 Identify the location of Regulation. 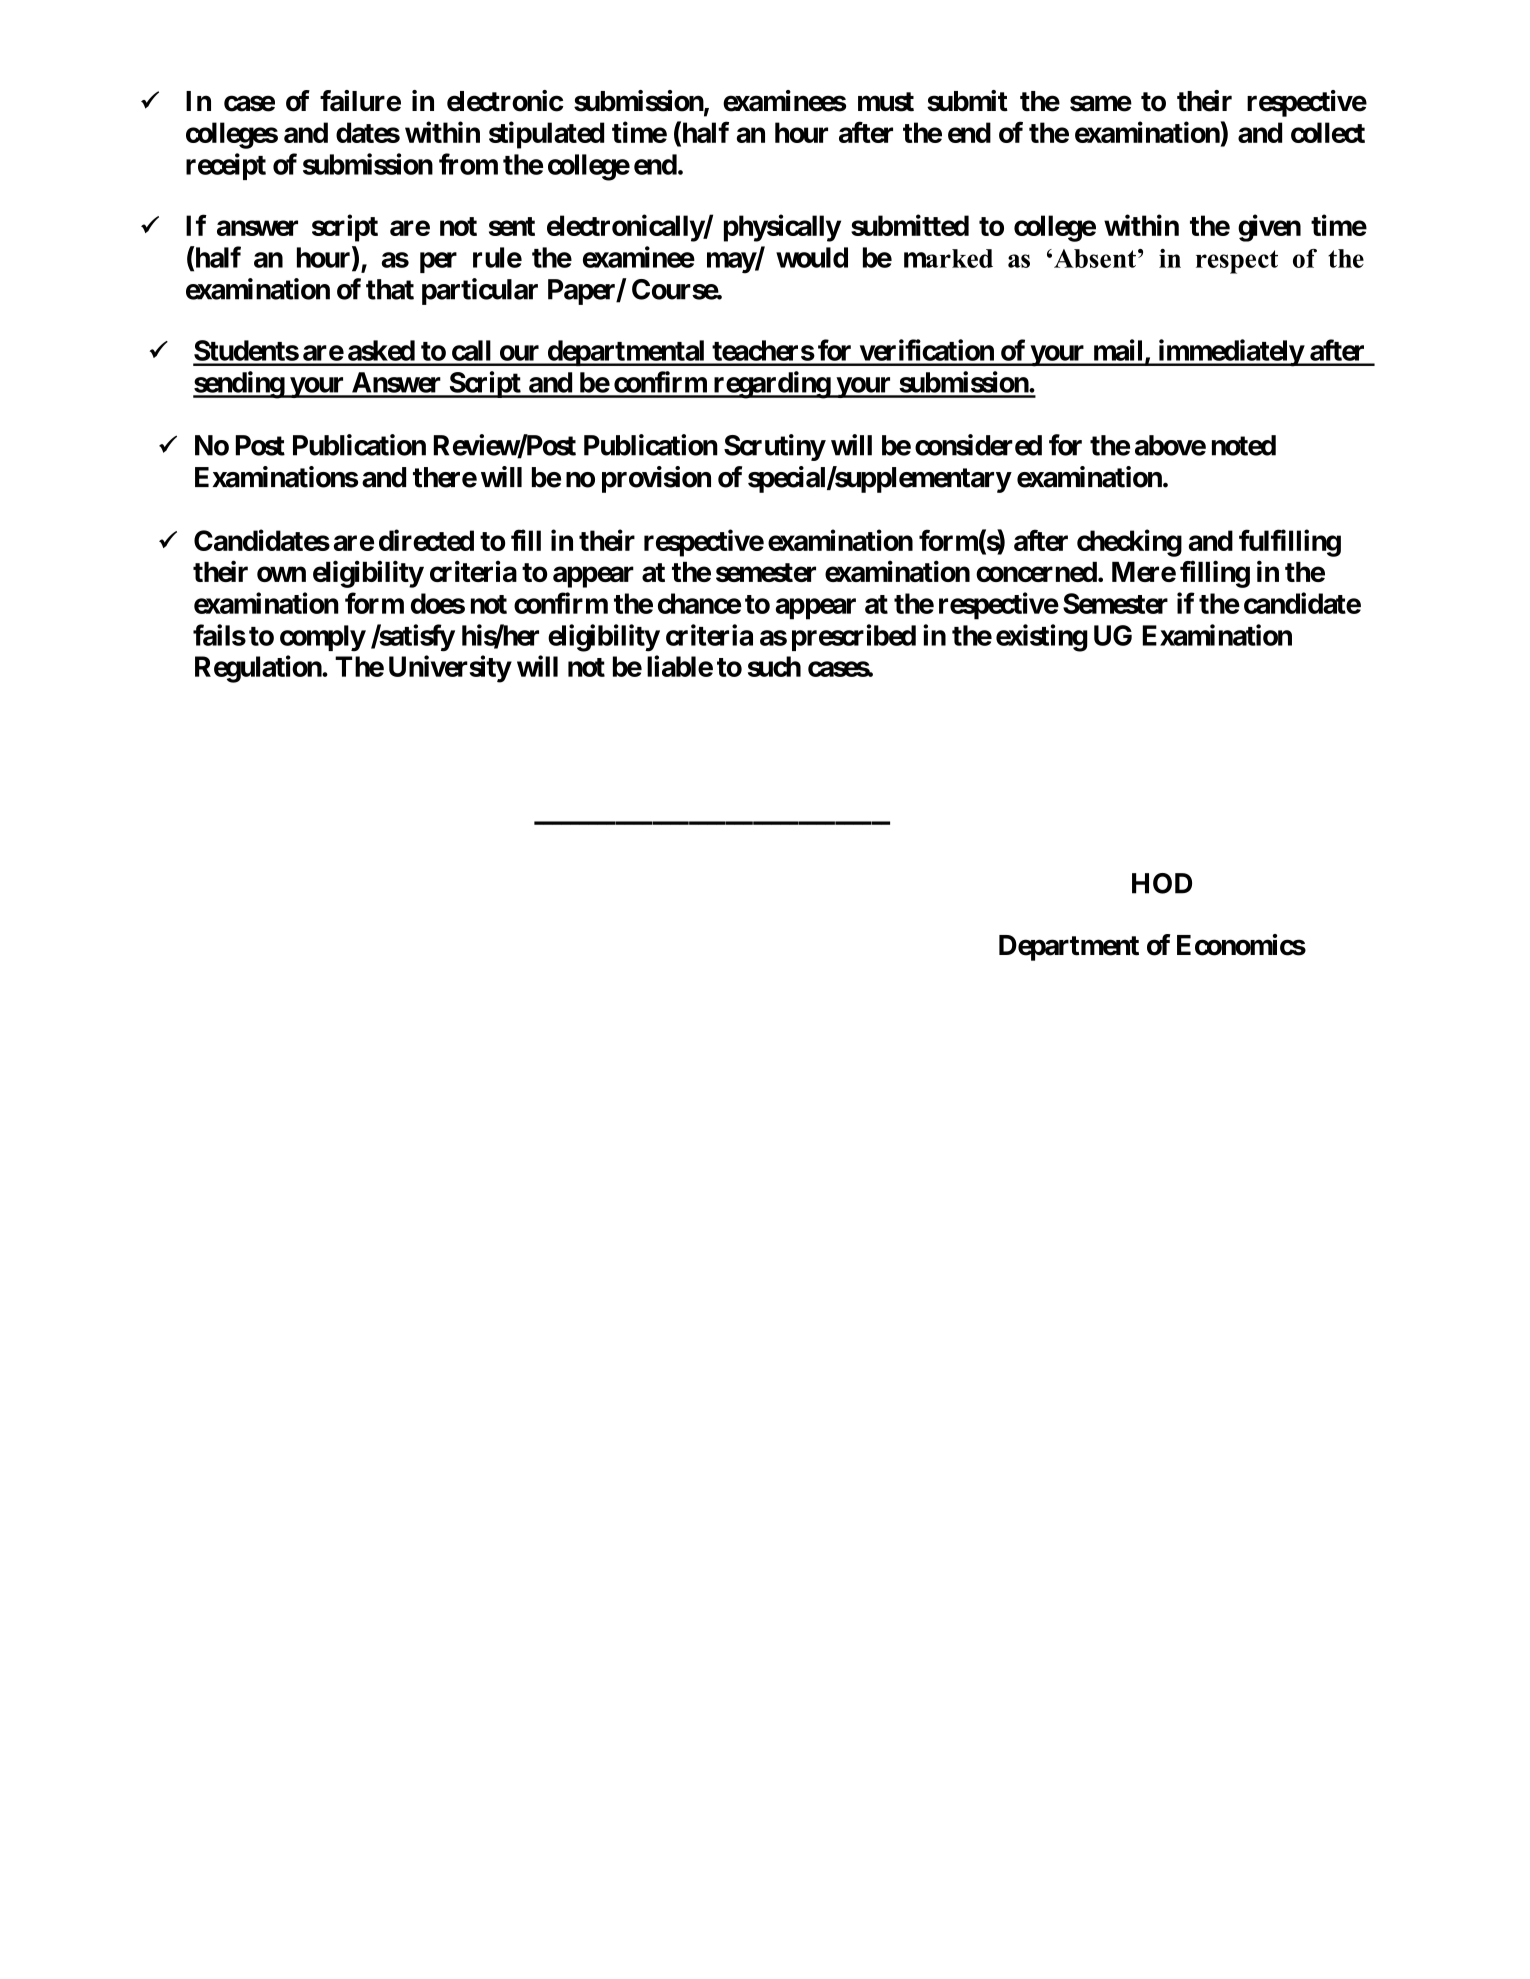
(259, 669).
